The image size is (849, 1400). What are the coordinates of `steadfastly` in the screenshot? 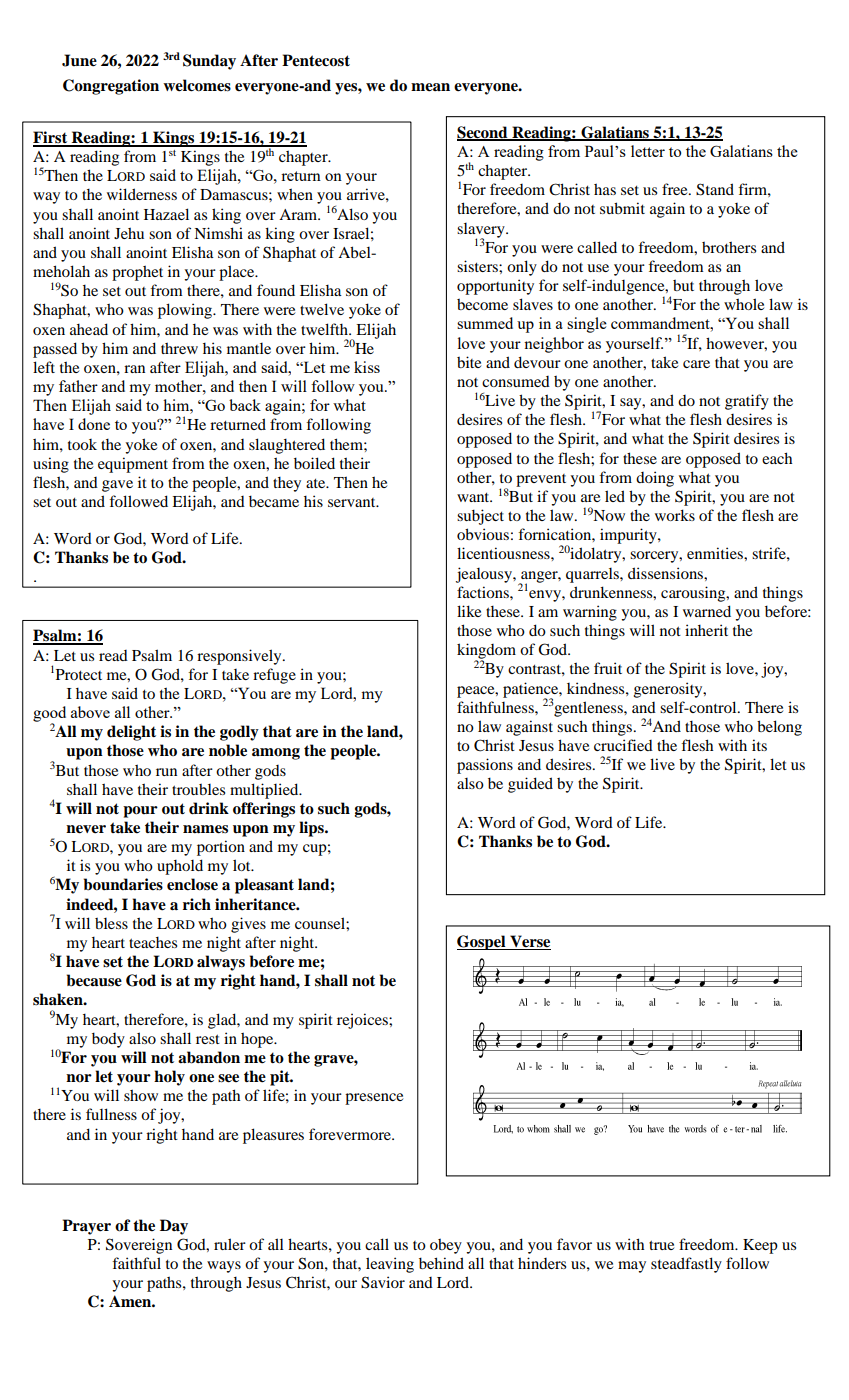 It's located at (686, 1265).
